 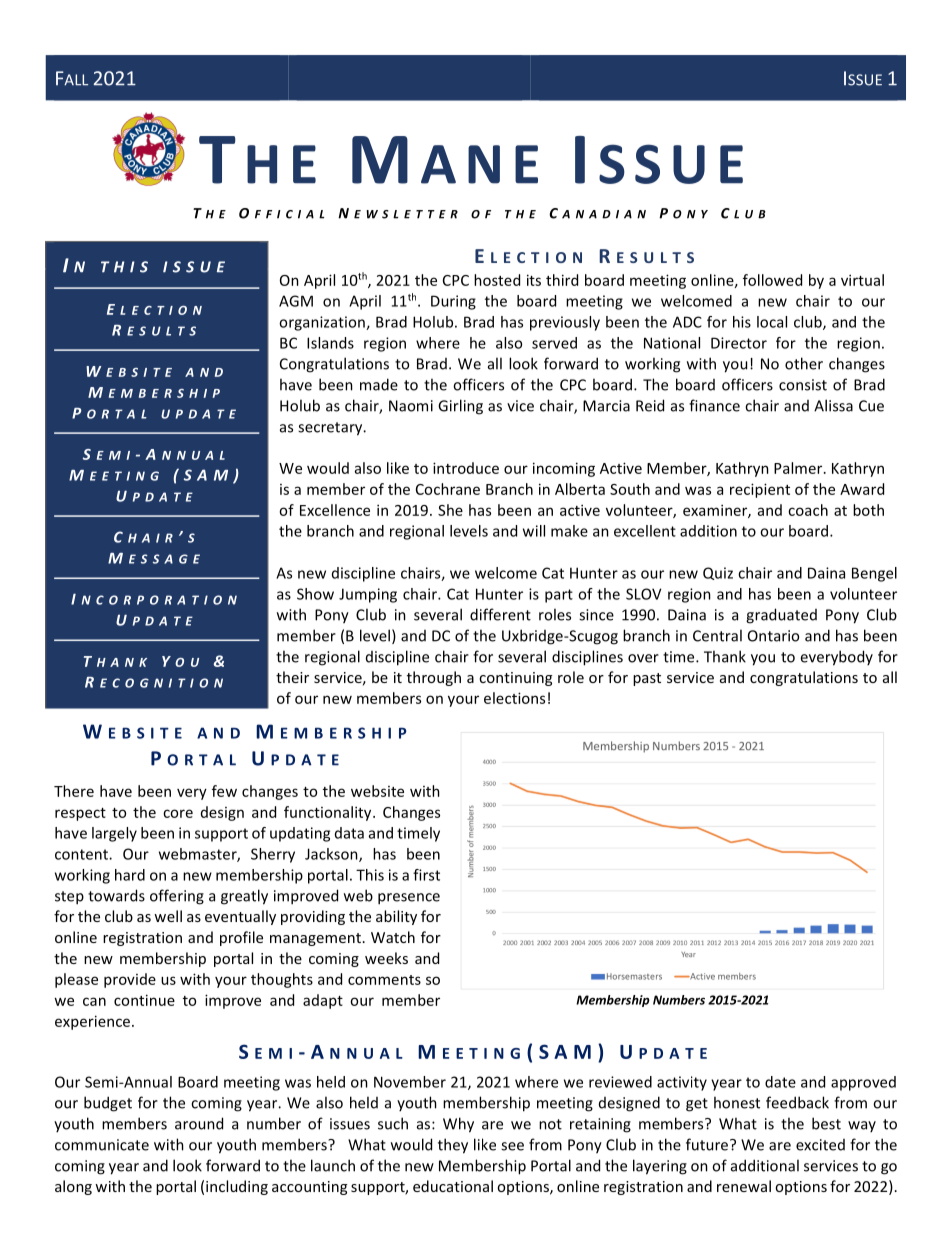 What do you see at coordinates (102, 1145) in the screenshot?
I see `communicate` at bounding box center [102, 1145].
